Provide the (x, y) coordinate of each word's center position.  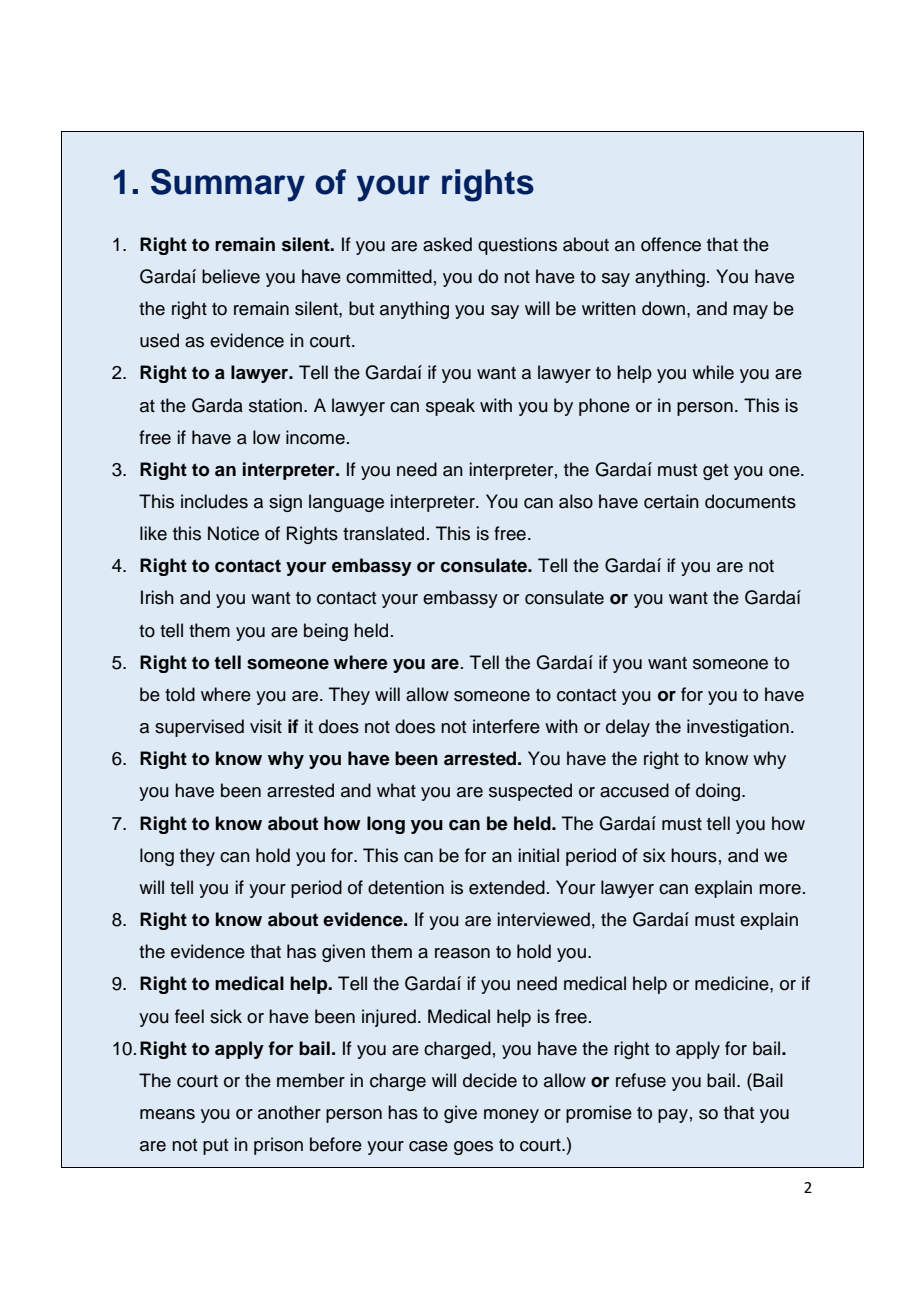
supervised (199, 728)
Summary (228, 185)
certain (671, 501)
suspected (530, 792)
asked (447, 244)
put (215, 1147)
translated (383, 533)
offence (671, 244)
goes (473, 1148)
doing (719, 792)
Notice (233, 533)
